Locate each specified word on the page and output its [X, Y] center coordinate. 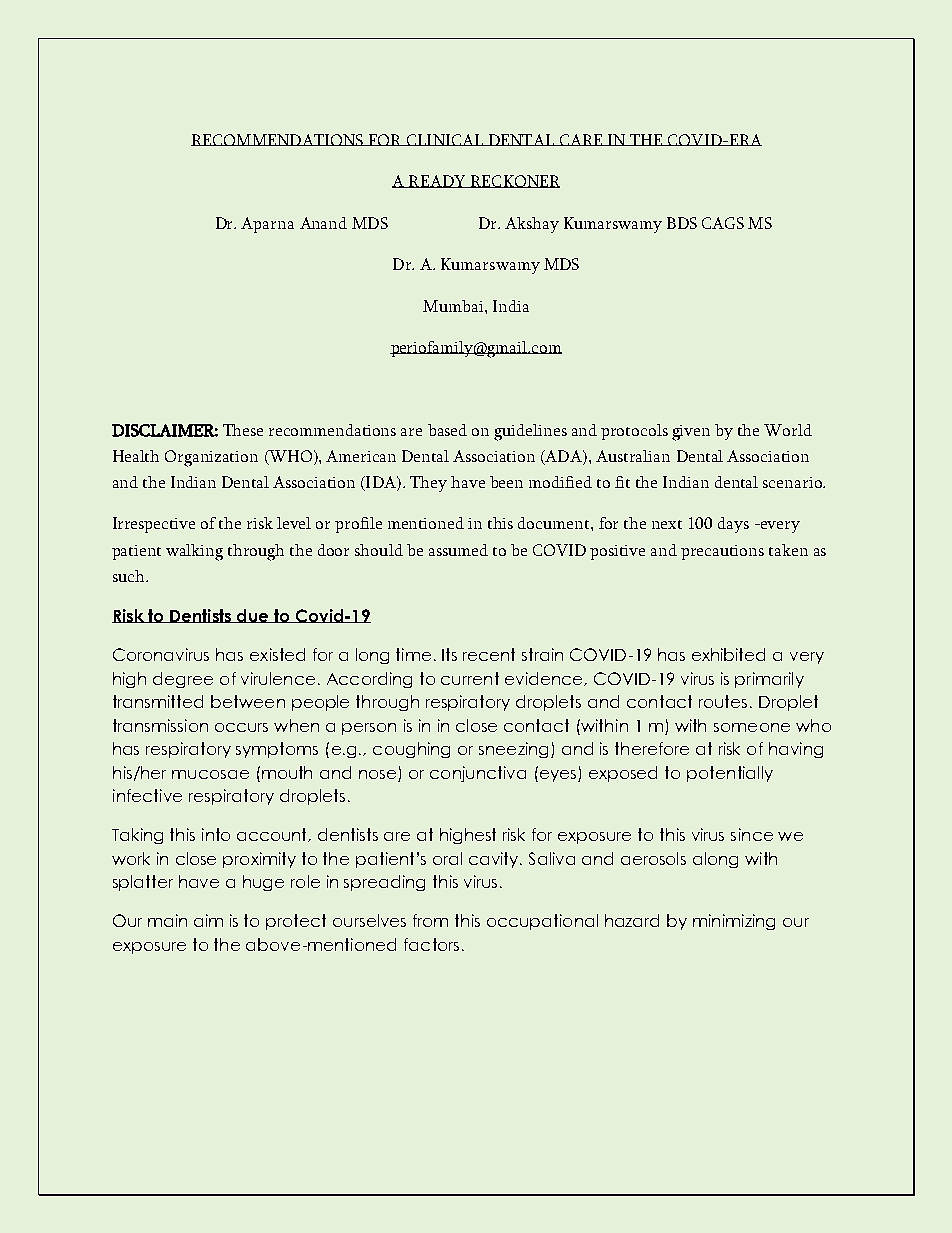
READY [437, 181]
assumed [458, 550]
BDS [682, 223]
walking [194, 552]
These [243, 430]
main [167, 920]
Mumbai [454, 306]
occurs [241, 727]
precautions [722, 552]
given [691, 433]
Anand [323, 223]
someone [752, 727]
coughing [411, 750]
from [430, 920]
